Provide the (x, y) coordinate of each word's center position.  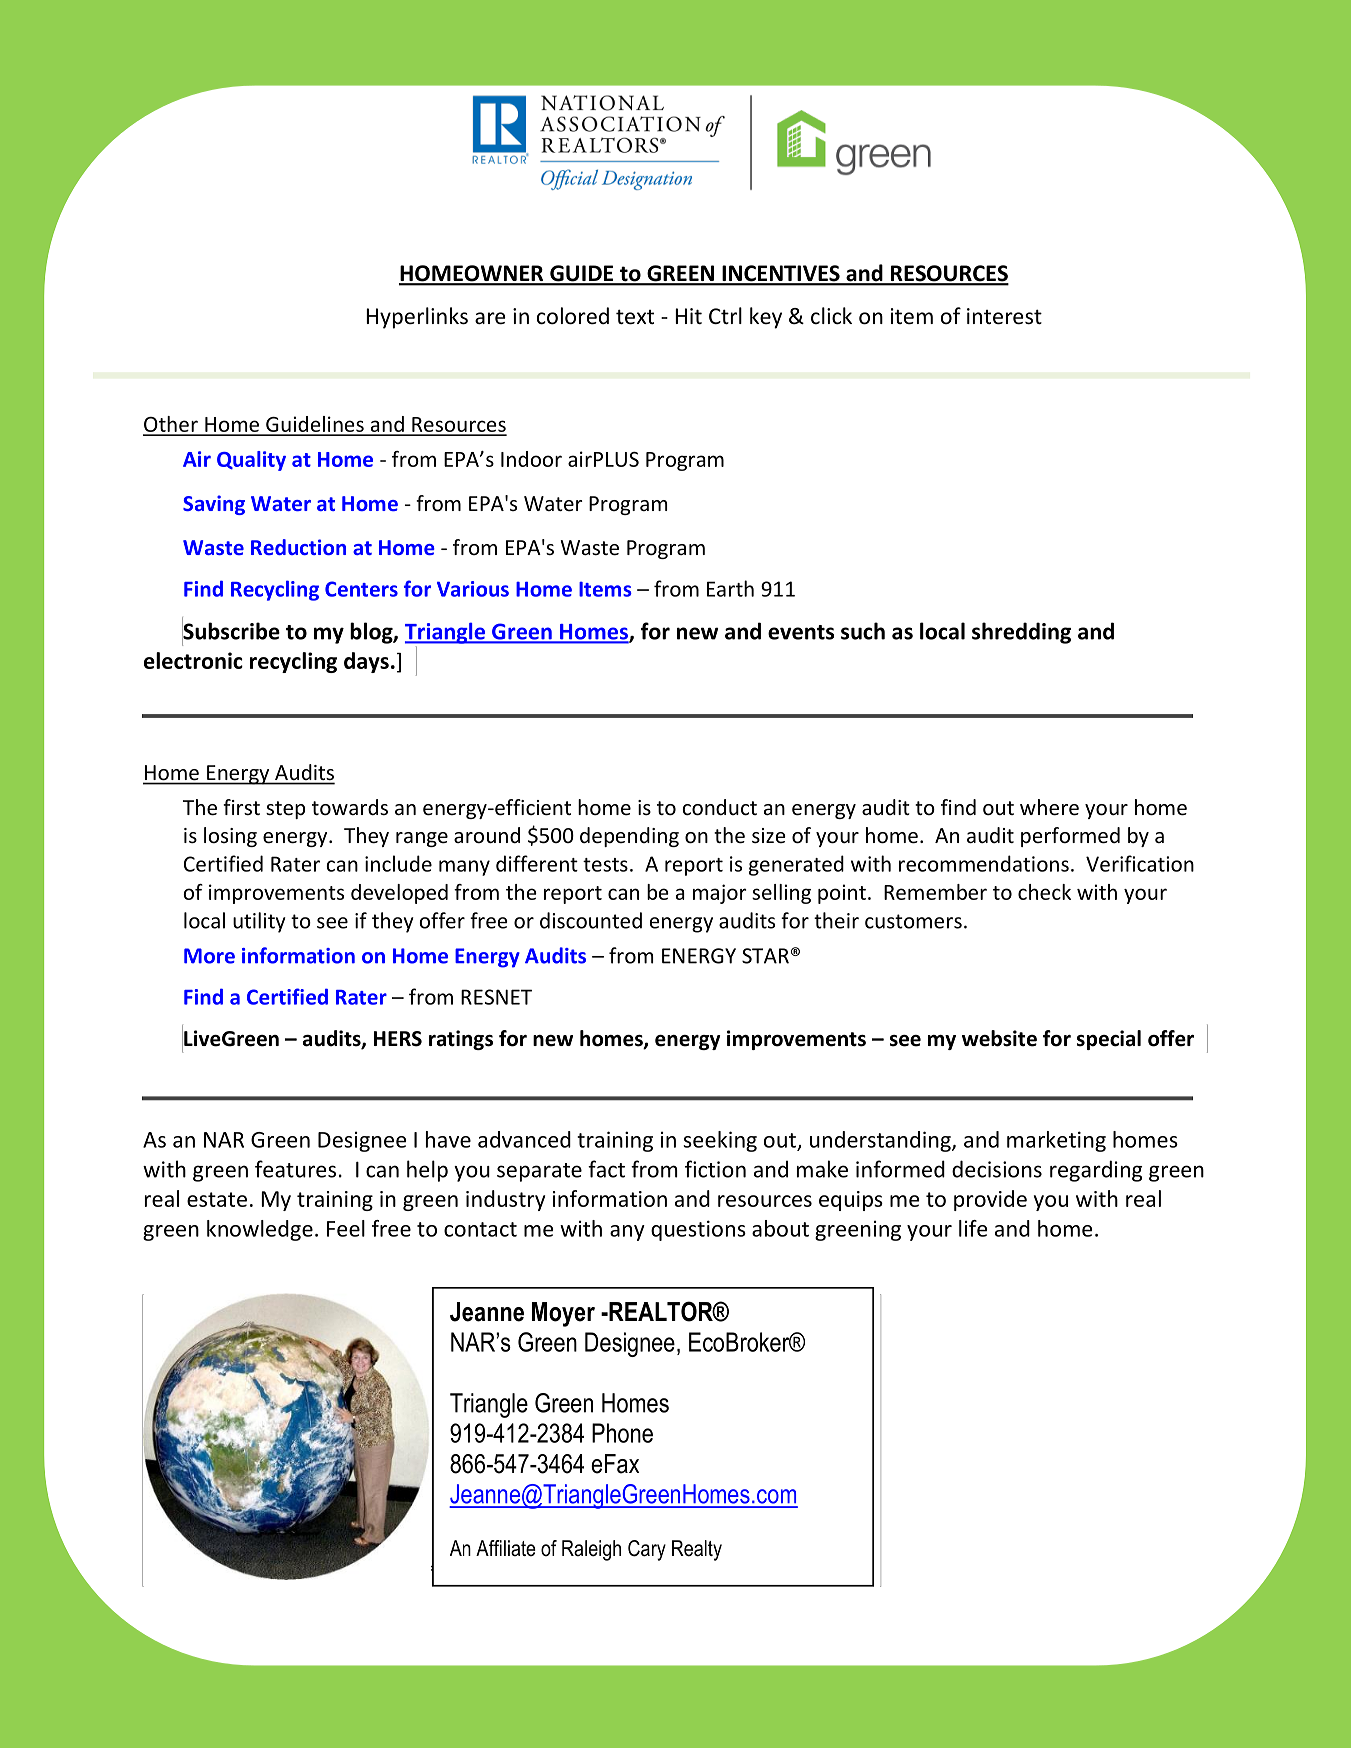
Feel (346, 1228)
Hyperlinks (417, 318)
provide (990, 1200)
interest (1004, 316)
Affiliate (506, 1548)
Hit (688, 316)
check (1044, 892)
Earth (730, 588)
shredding (1021, 633)
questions (698, 1230)
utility (259, 922)
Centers (361, 589)
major (720, 894)
